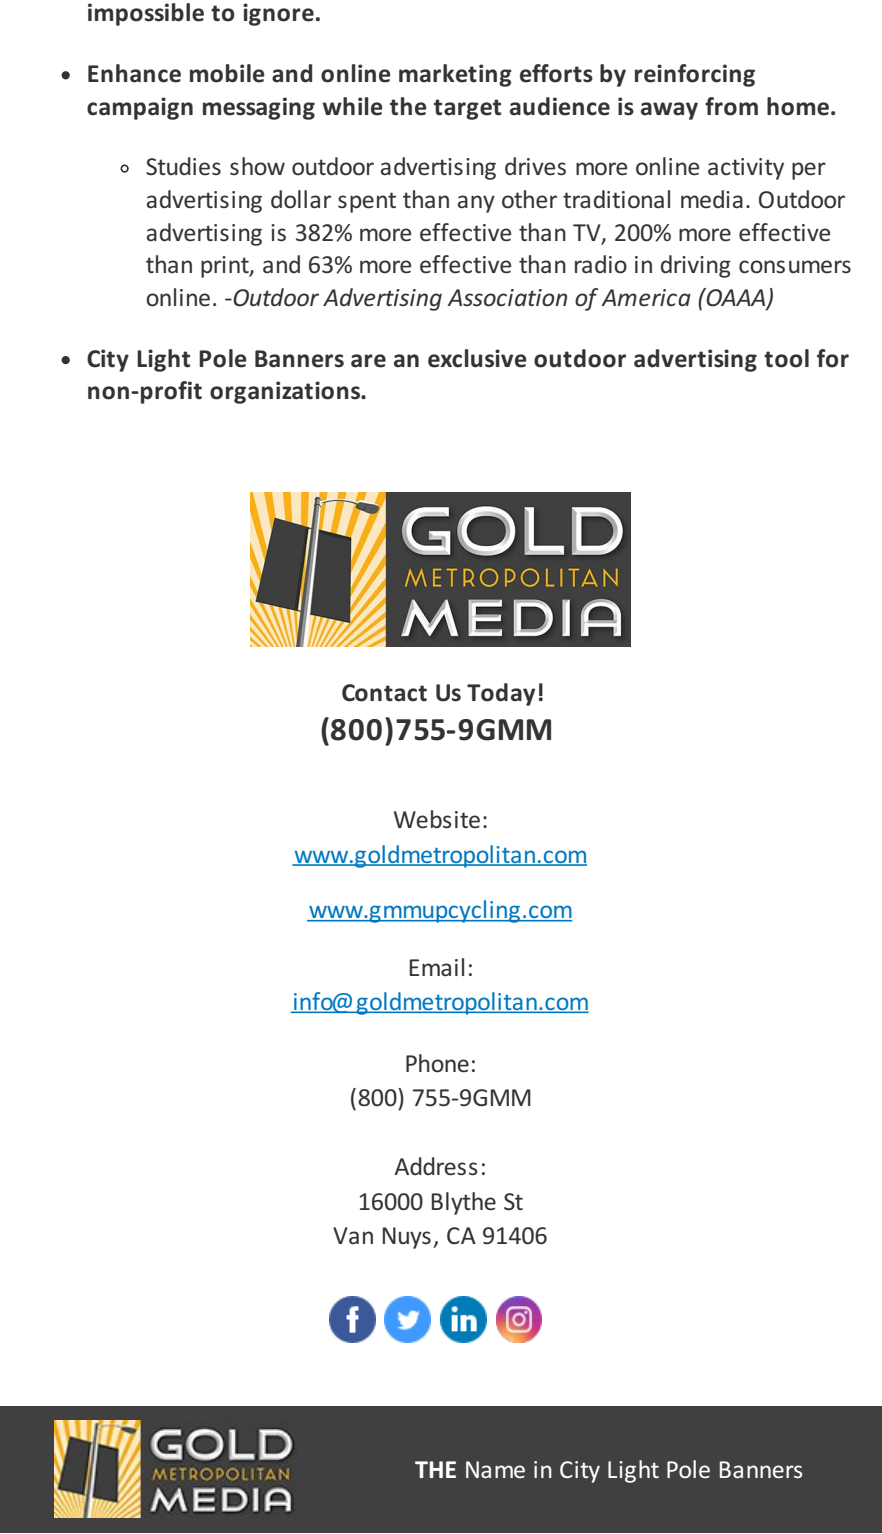  I want to click on organizations, so click(286, 392).
